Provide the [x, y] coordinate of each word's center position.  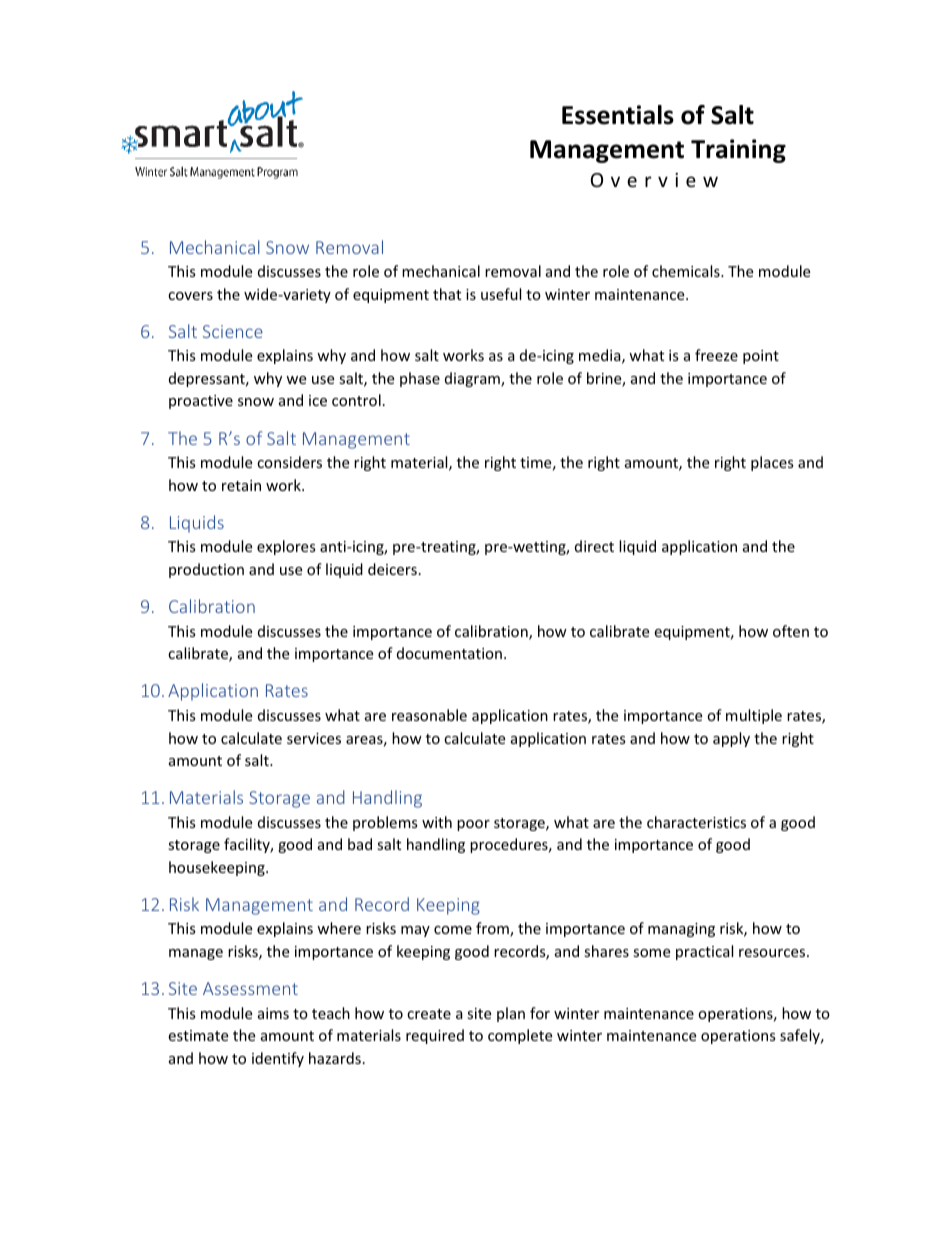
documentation [449, 653]
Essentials [618, 115]
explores [286, 547]
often [791, 631]
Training [738, 151]
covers [190, 296]
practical [704, 952]
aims [273, 1013]
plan [511, 1014]
